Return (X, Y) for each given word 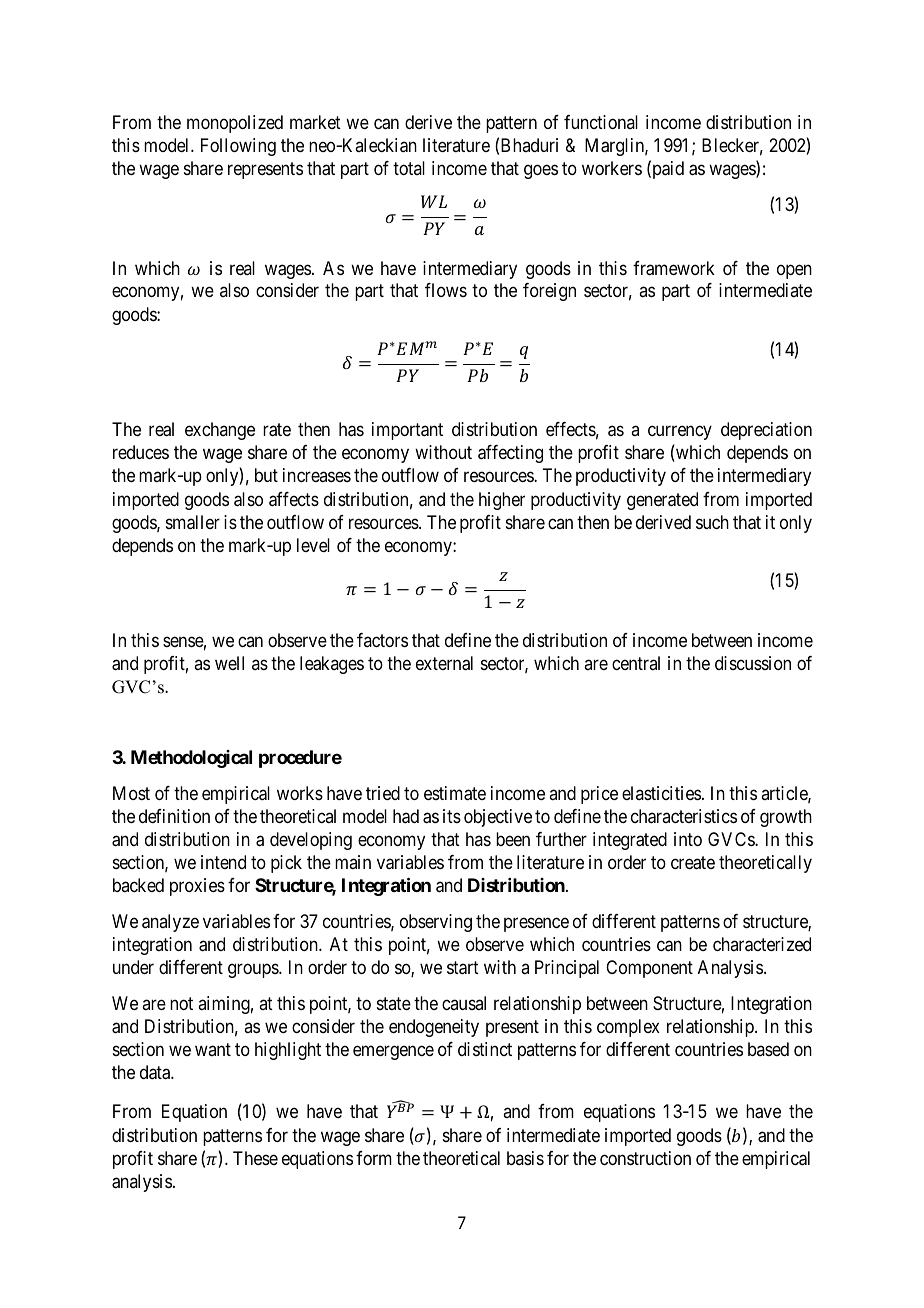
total (409, 168)
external (444, 663)
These (255, 1158)
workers (612, 168)
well (229, 663)
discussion (753, 663)
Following (238, 147)
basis (525, 1158)
